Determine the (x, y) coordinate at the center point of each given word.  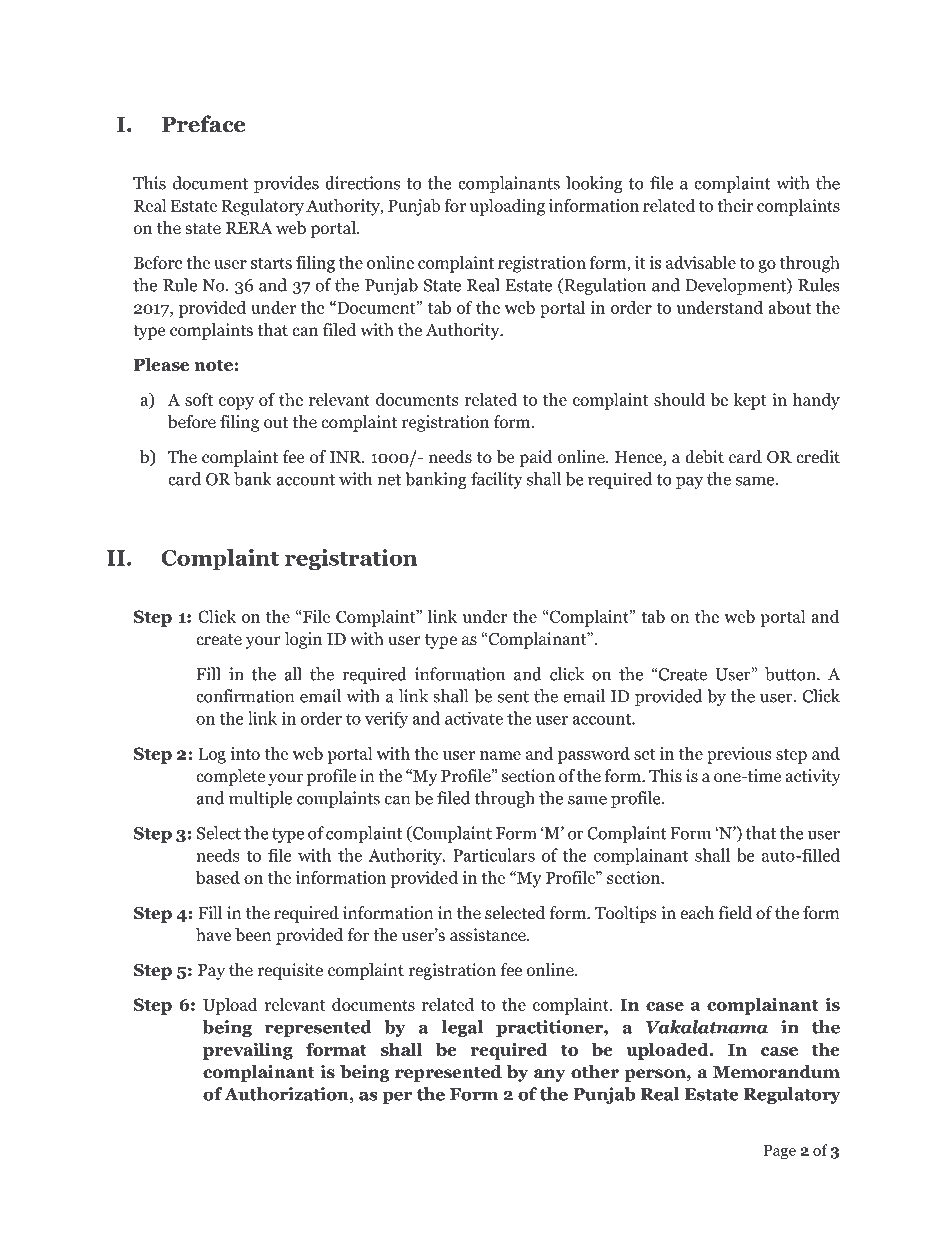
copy (236, 403)
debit (704, 457)
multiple (260, 799)
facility (497, 480)
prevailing (248, 1051)
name (500, 755)
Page (780, 1152)
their (735, 205)
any (549, 1075)
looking (594, 184)
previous (739, 755)
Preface (203, 124)
